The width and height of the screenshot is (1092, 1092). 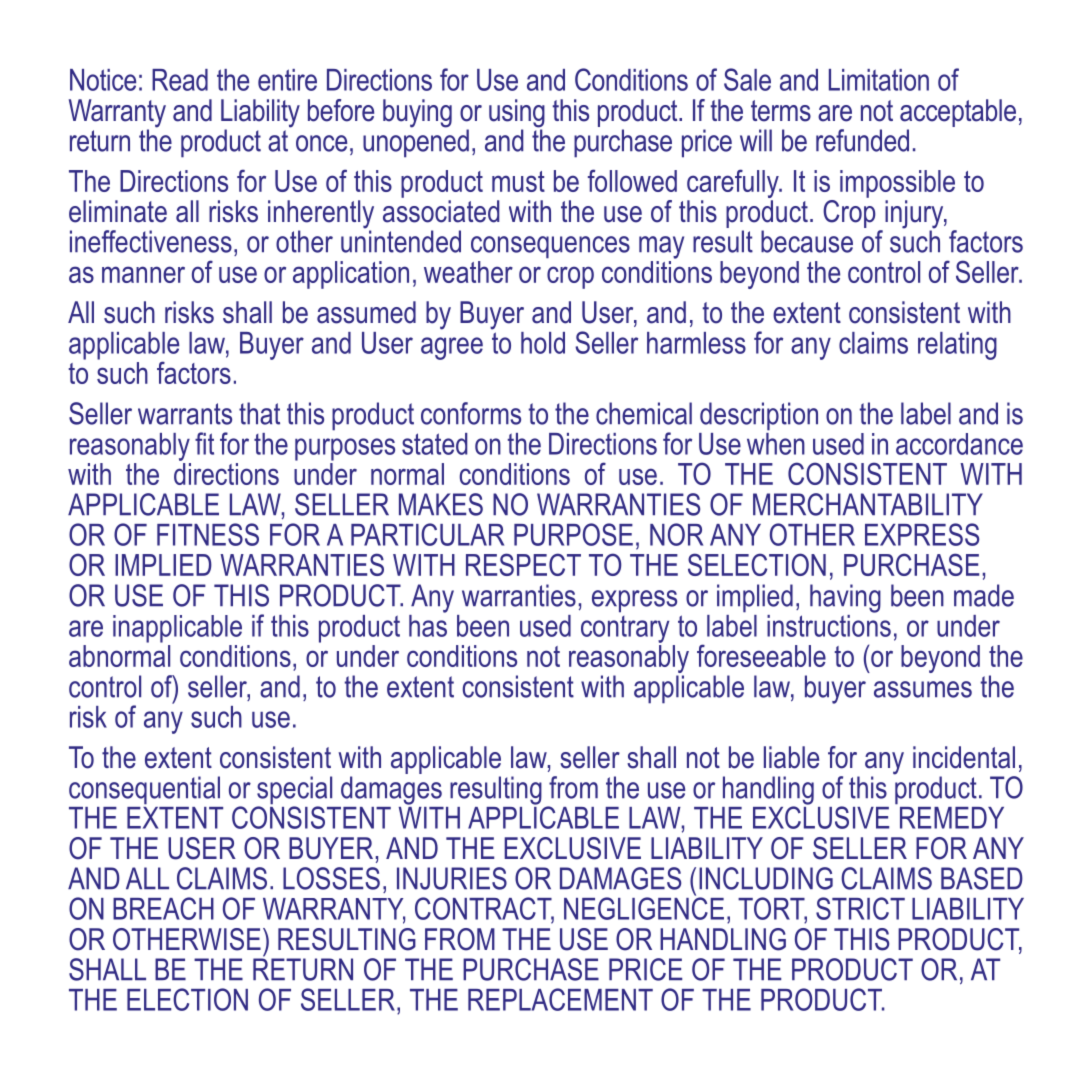 What do you see at coordinates (868, 504) in the screenshot?
I see `MERCHANTABILITY` at bounding box center [868, 504].
